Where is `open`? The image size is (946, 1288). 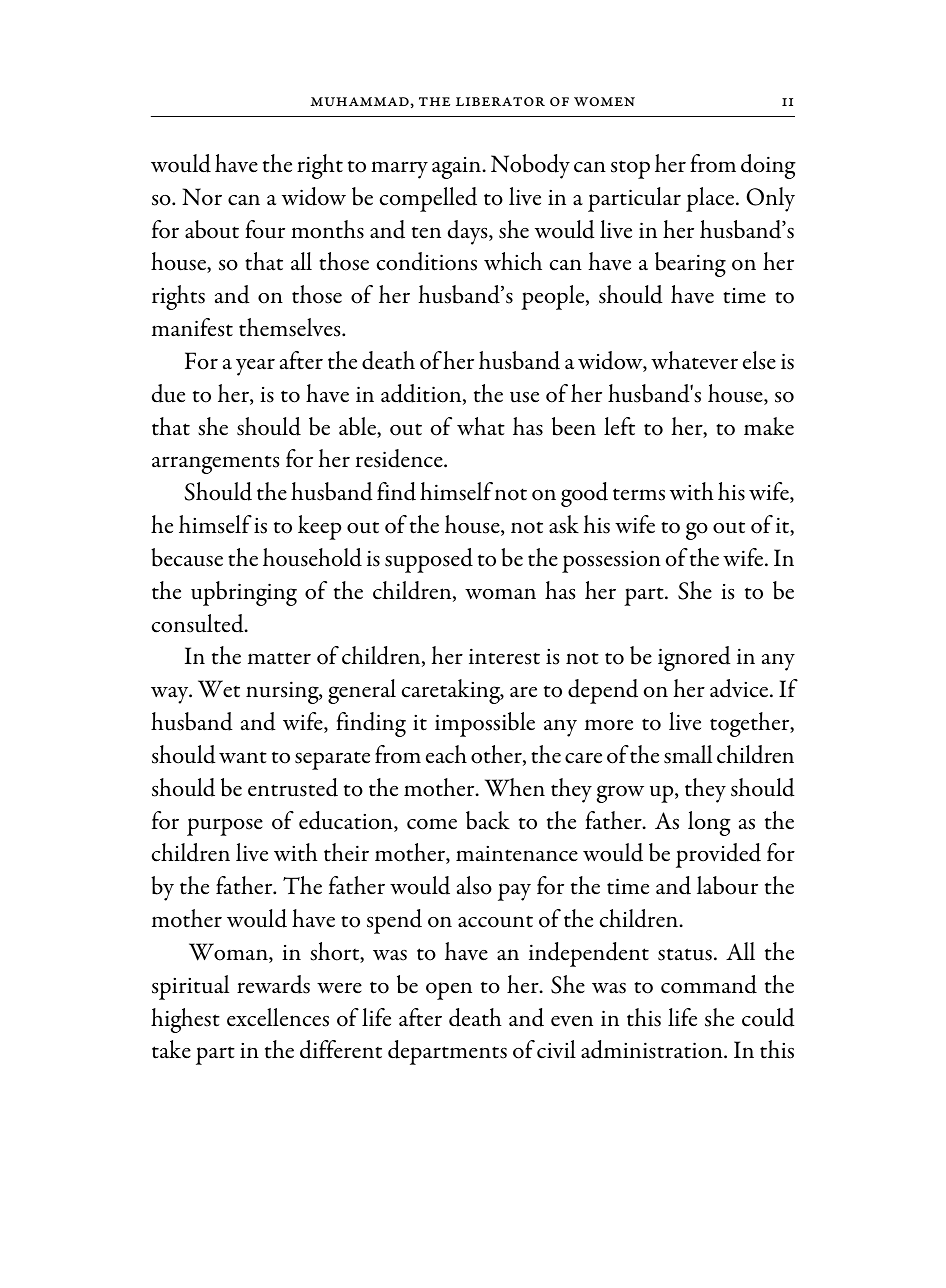 open is located at coordinates (449, 991).
